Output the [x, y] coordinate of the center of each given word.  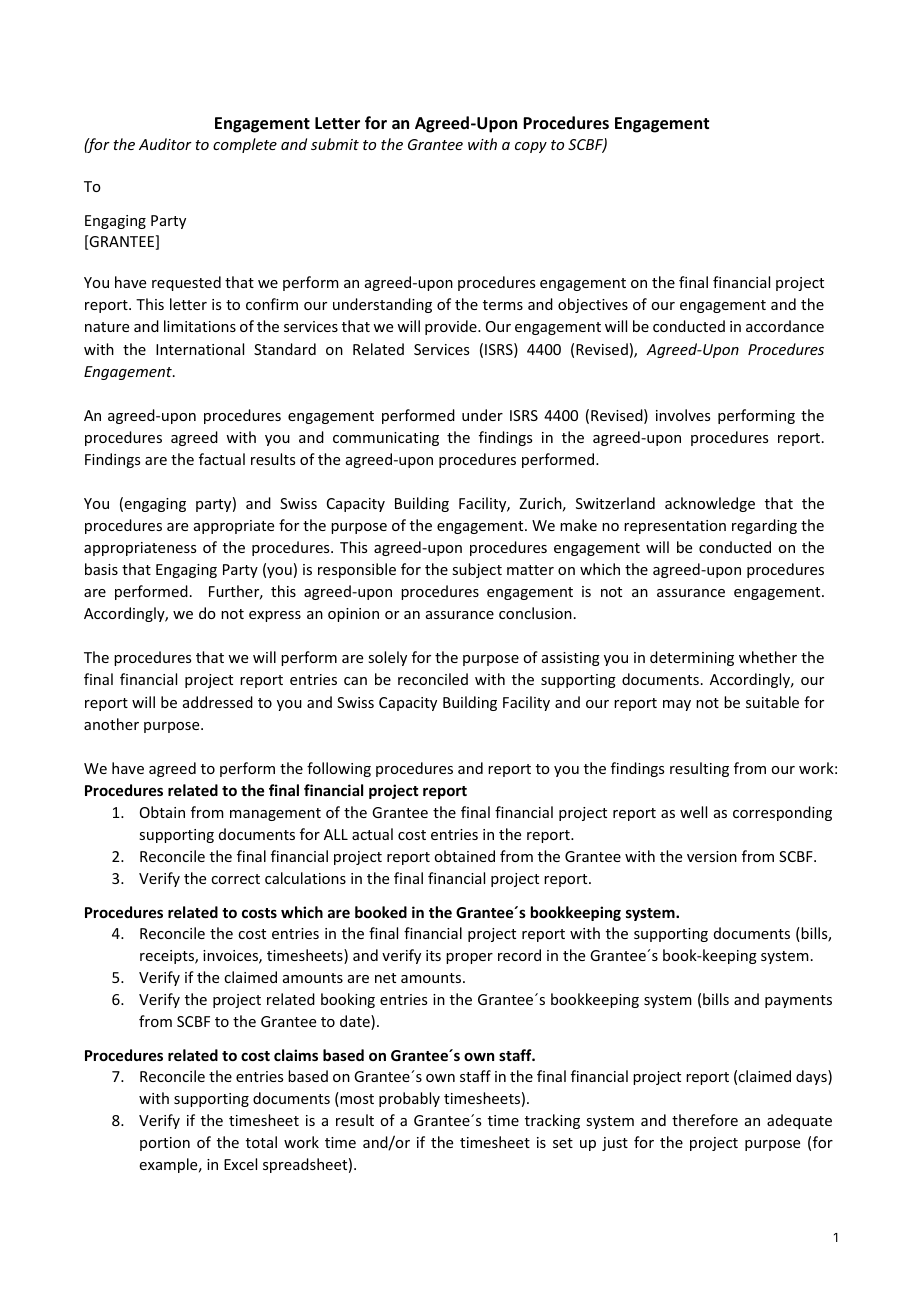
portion [165, 1144]
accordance [785, 326]
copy [531, 147]
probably [409, 1099]
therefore [705, 1120]
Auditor [165, 144]
